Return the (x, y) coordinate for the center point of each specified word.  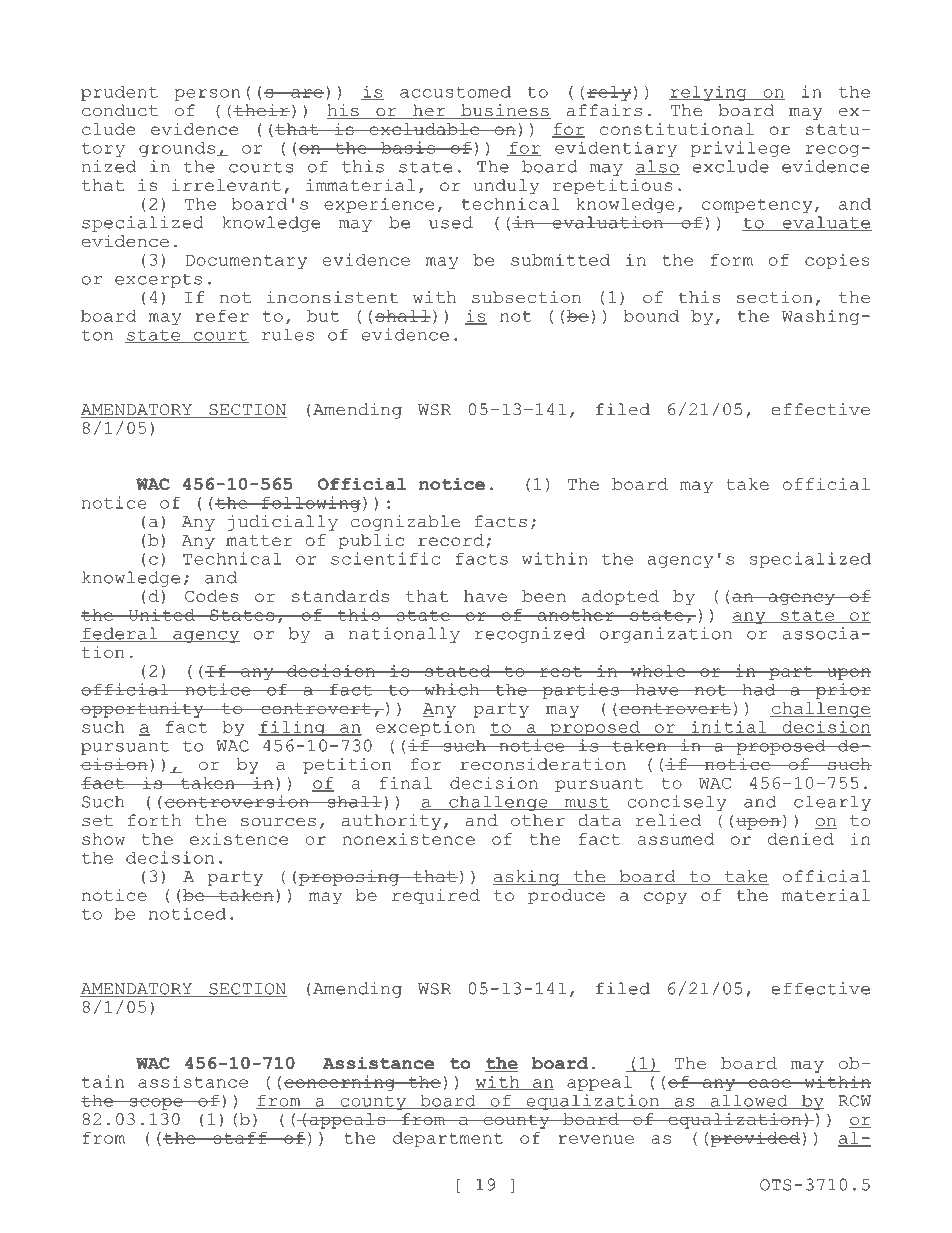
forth (154, 820)
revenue (596, 1139)
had (759, 689)
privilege (740, 149)
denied (801, 839)
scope (156, 1104)
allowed (749, 1101)
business (505, 111)
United (161, 614)
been (544, 596)
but (323, 316)
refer (222, 316)
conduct (120, 110)
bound (651, 316)
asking (527, 878)
